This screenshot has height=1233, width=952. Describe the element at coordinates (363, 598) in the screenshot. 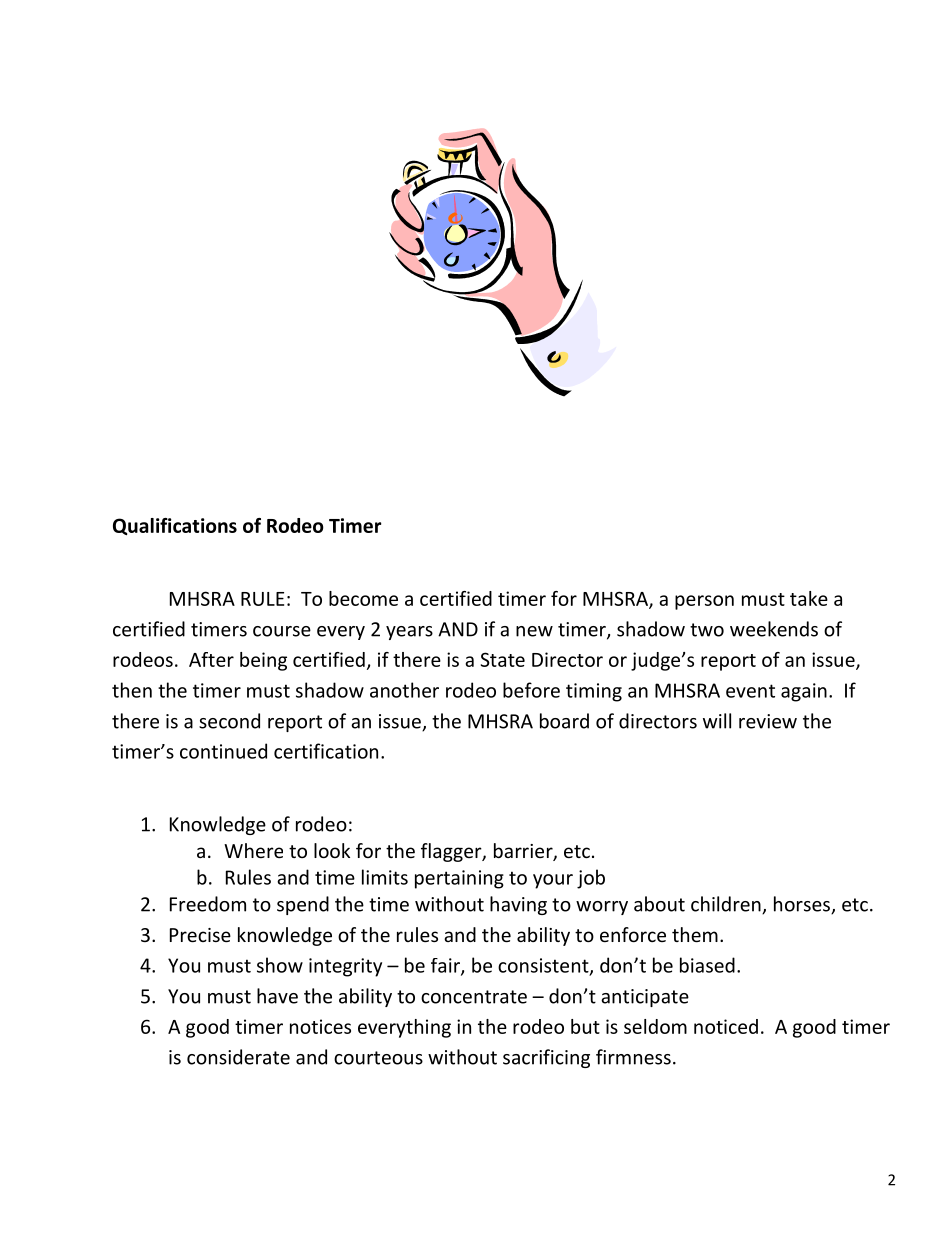

I see `become` at that location.
